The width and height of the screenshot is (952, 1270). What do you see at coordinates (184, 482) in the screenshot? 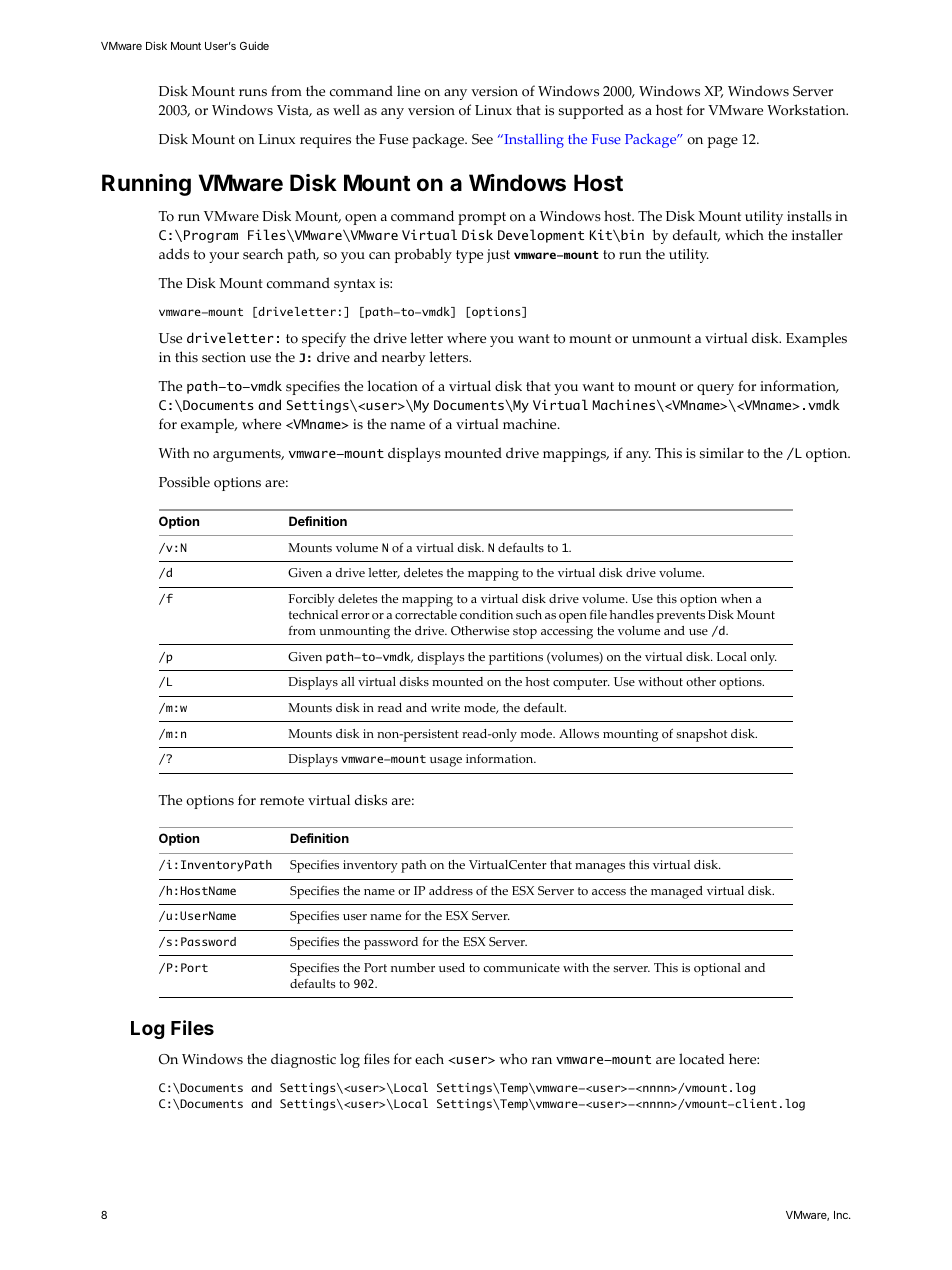
I see `Possible` at bounding box center [184, 482].
